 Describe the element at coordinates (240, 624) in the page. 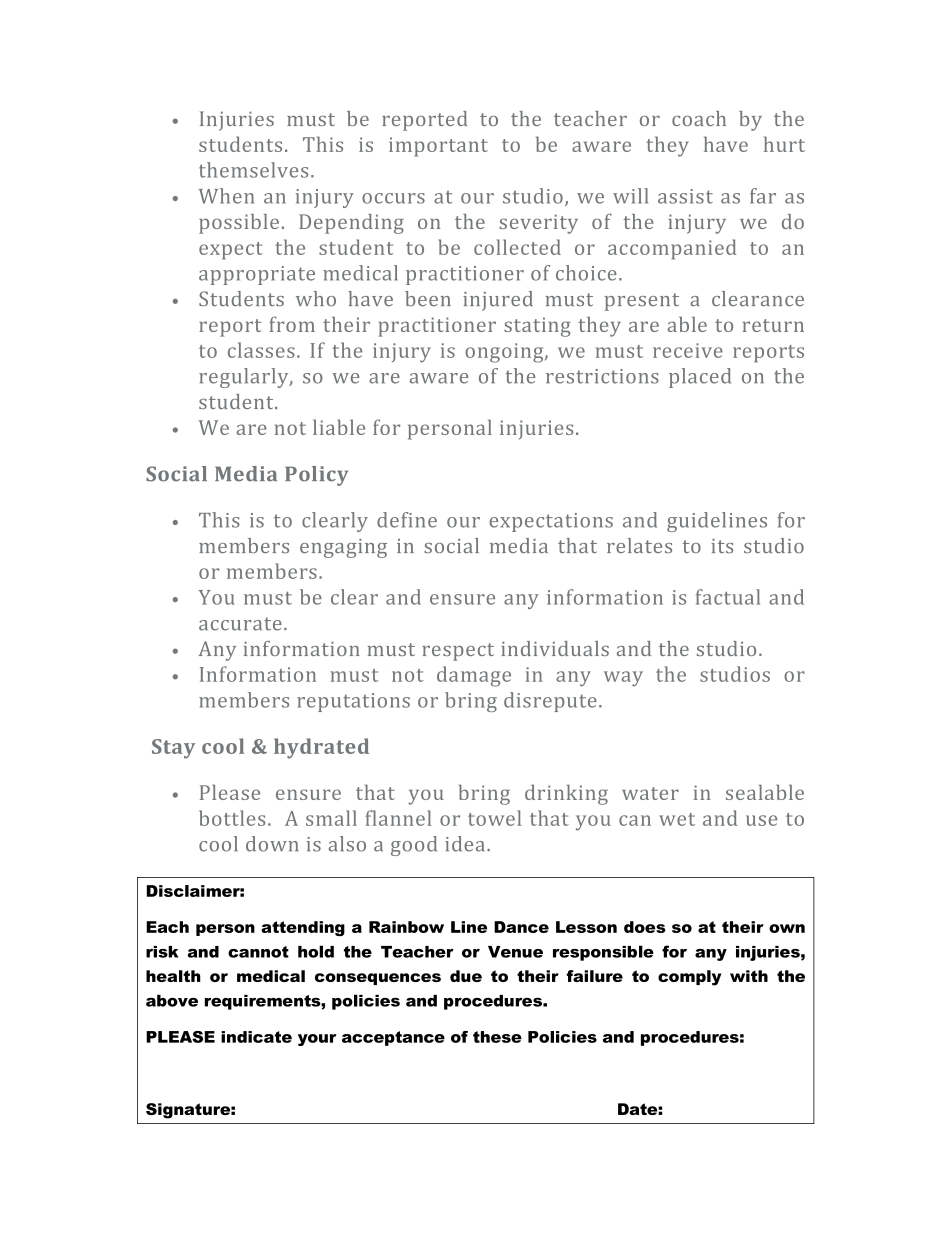

I see `accurate` at that location.
